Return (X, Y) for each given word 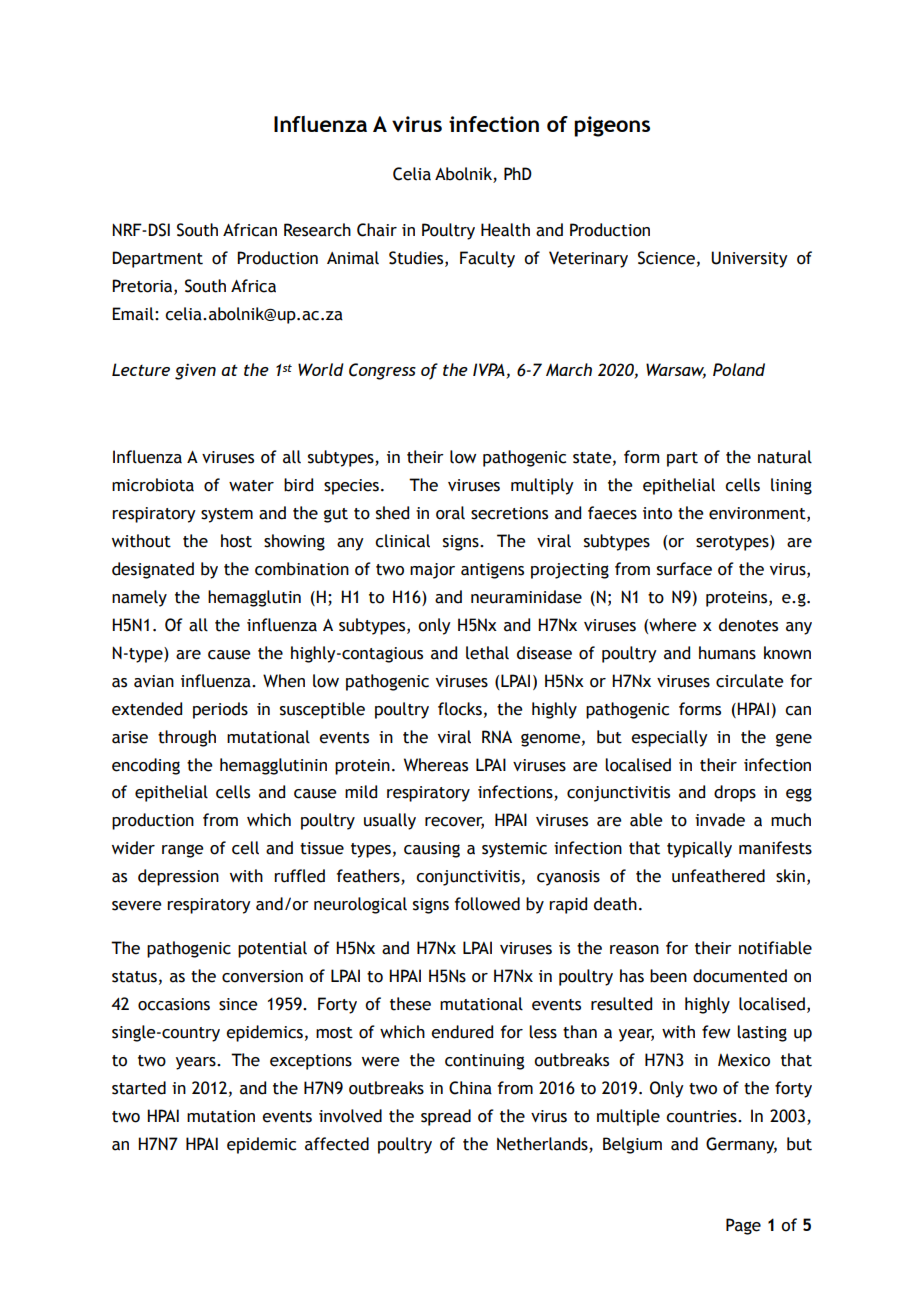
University (749, 259)
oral (450, 513)
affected (337, 1144)
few (716, 1032)
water (251, 486)
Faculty (487, 259)
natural (785, 457)
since (238, 1004)
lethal (487, 653)
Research (317, 230)
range (183, 851)
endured (462, 1032)
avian (154, 681)
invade (720, 820)
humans (727, 653)
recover (454, 823)
